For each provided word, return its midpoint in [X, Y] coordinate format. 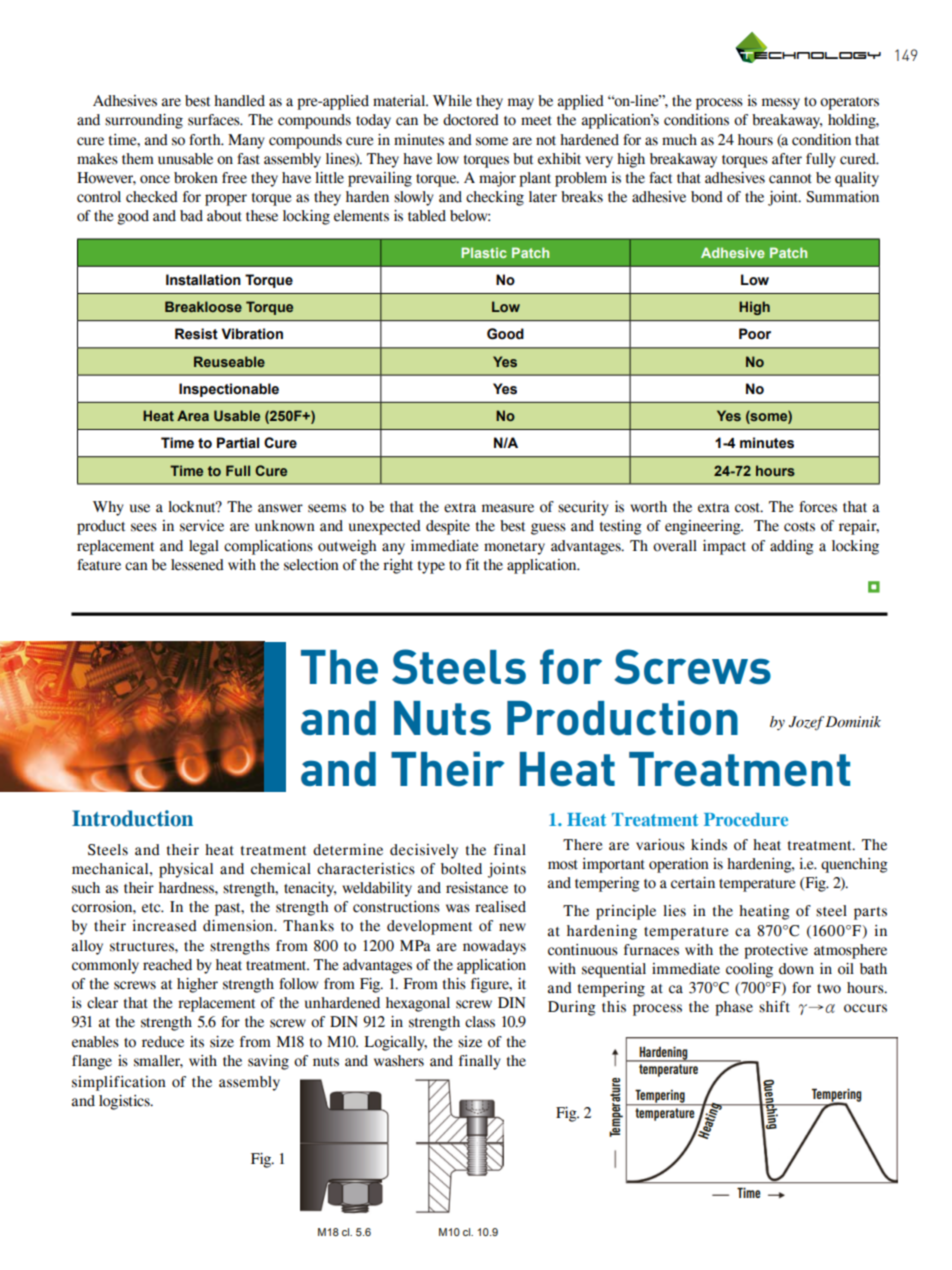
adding [792, 547]
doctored [471, 120]
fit [472, 565]
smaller [158, 1061]
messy [781, 104]
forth [206, 140]
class [480, 1022]
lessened [197, 565]
